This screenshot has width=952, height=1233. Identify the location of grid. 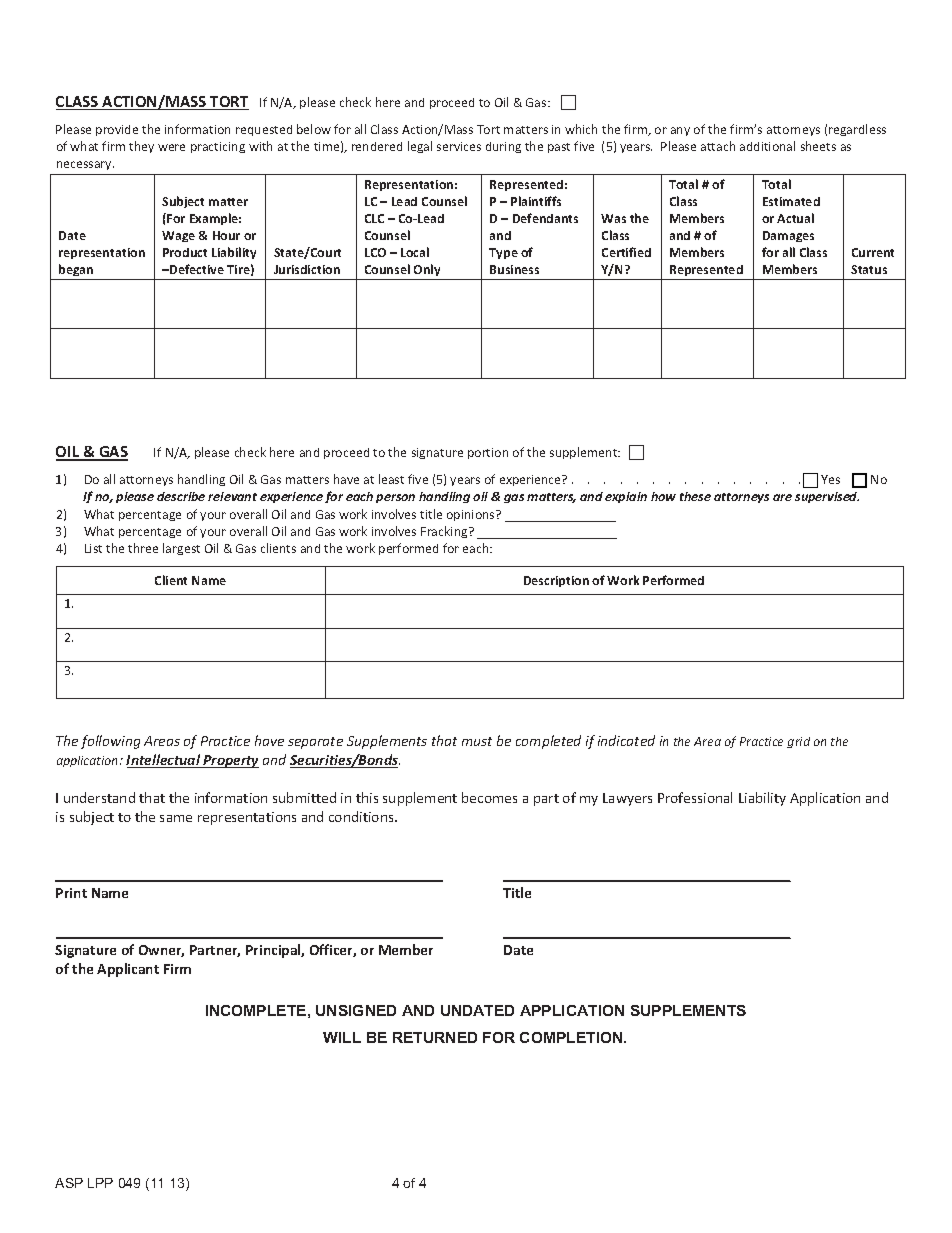
(798, 742).
